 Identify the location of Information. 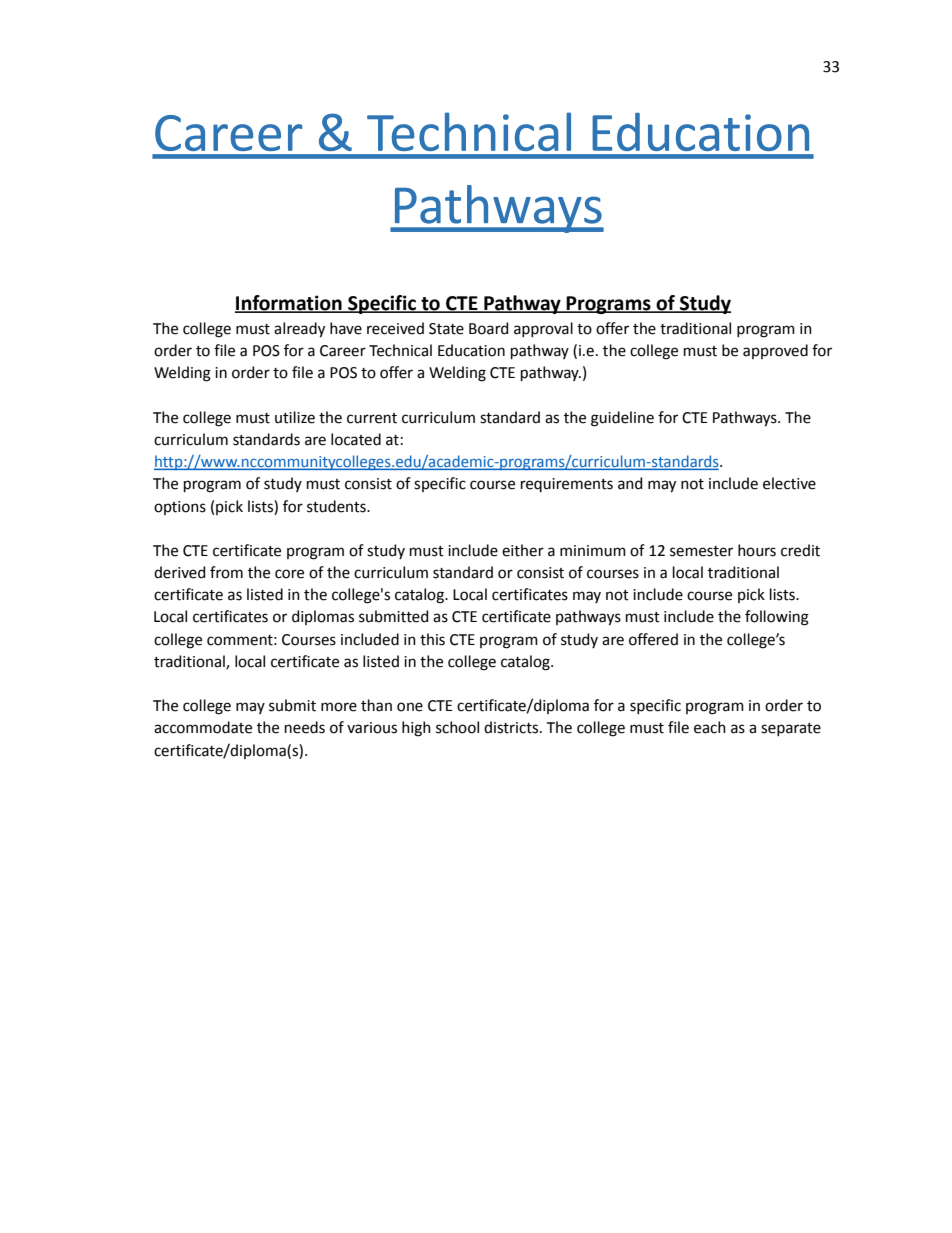
(289, 304).
